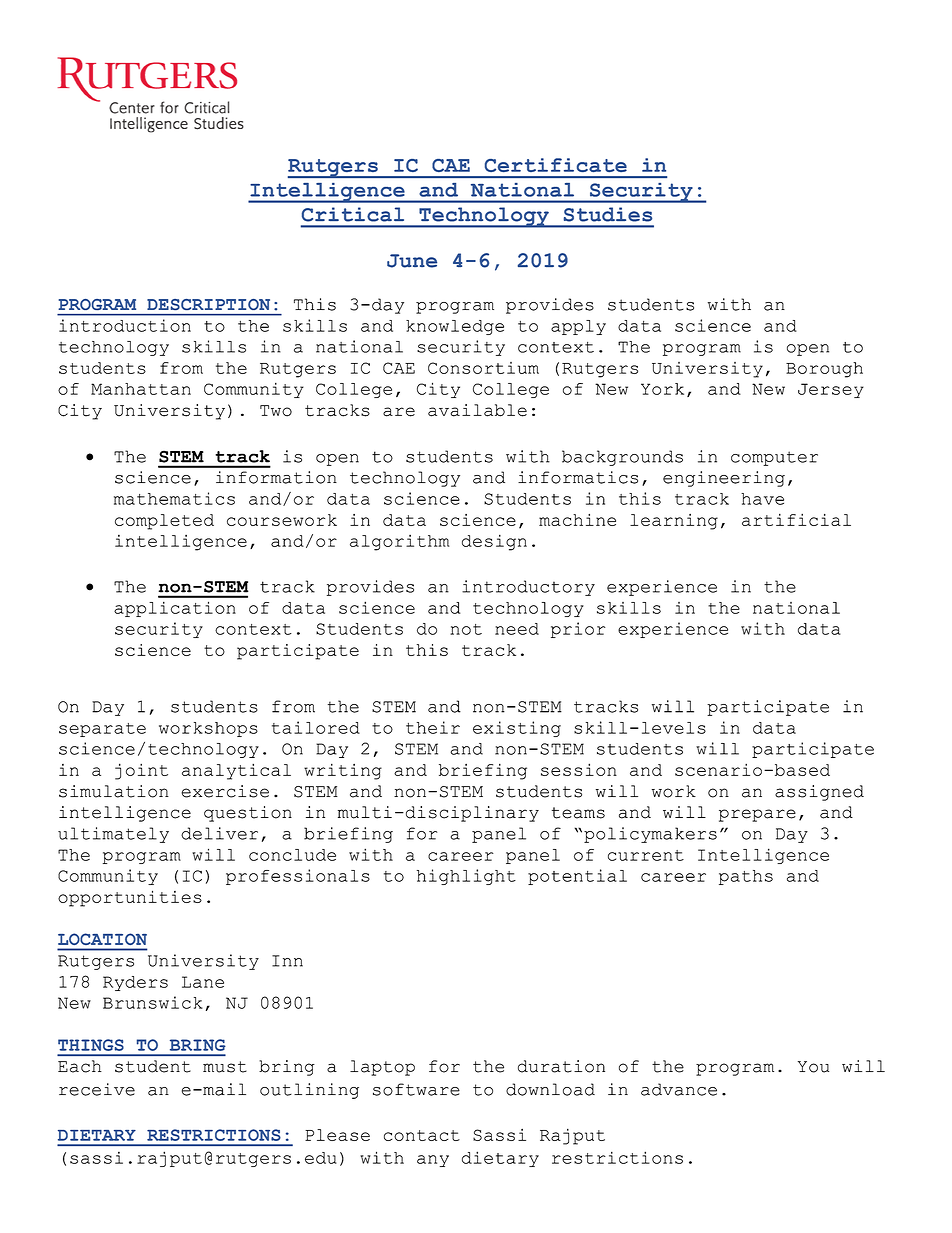  Describe the element at coordinates (466, 629) in the screenshot. I see `not` at that location.
